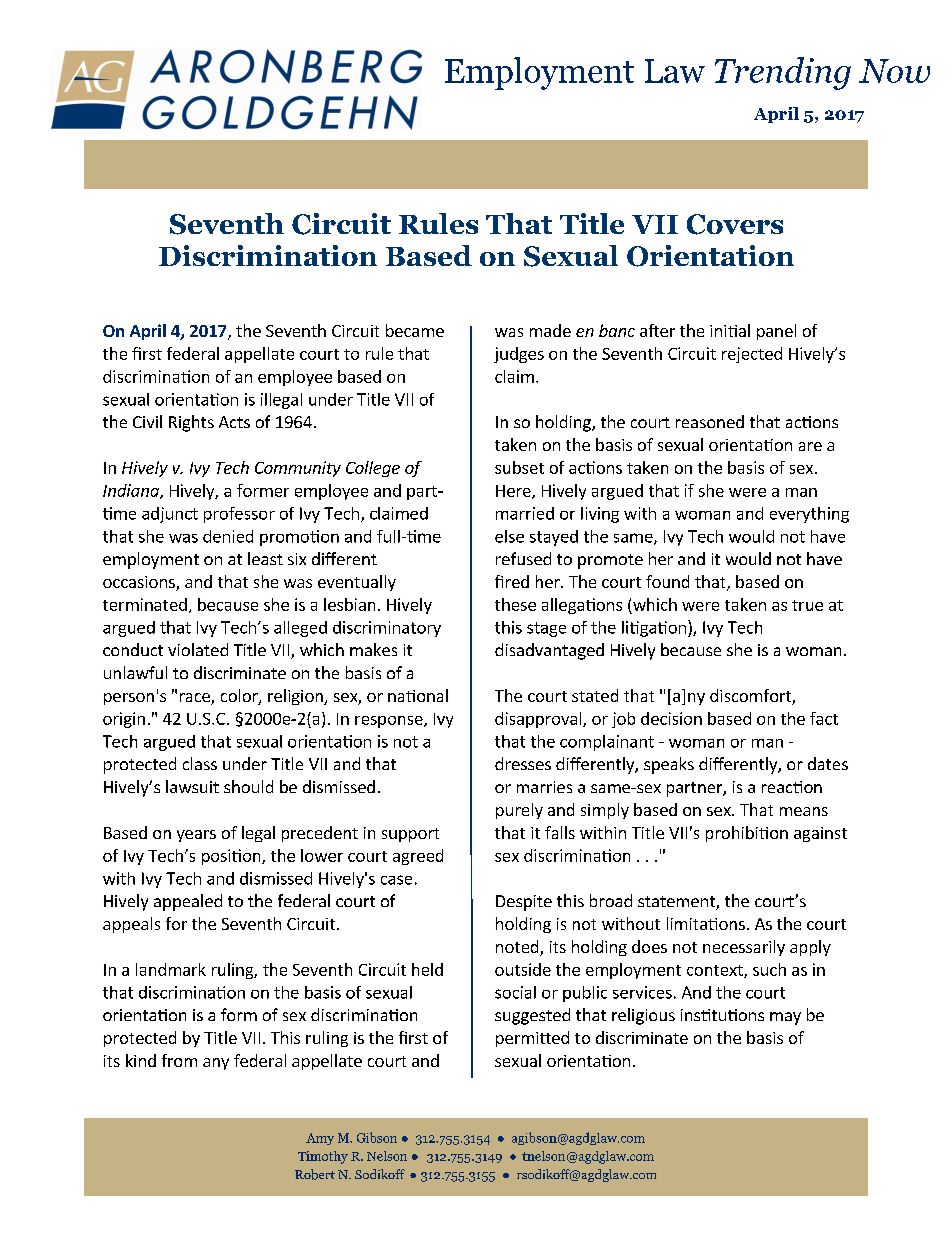  What do you see at coordinates (320, 1139) in the image?
I see `Amy` at bounding box center [320, 1139].
